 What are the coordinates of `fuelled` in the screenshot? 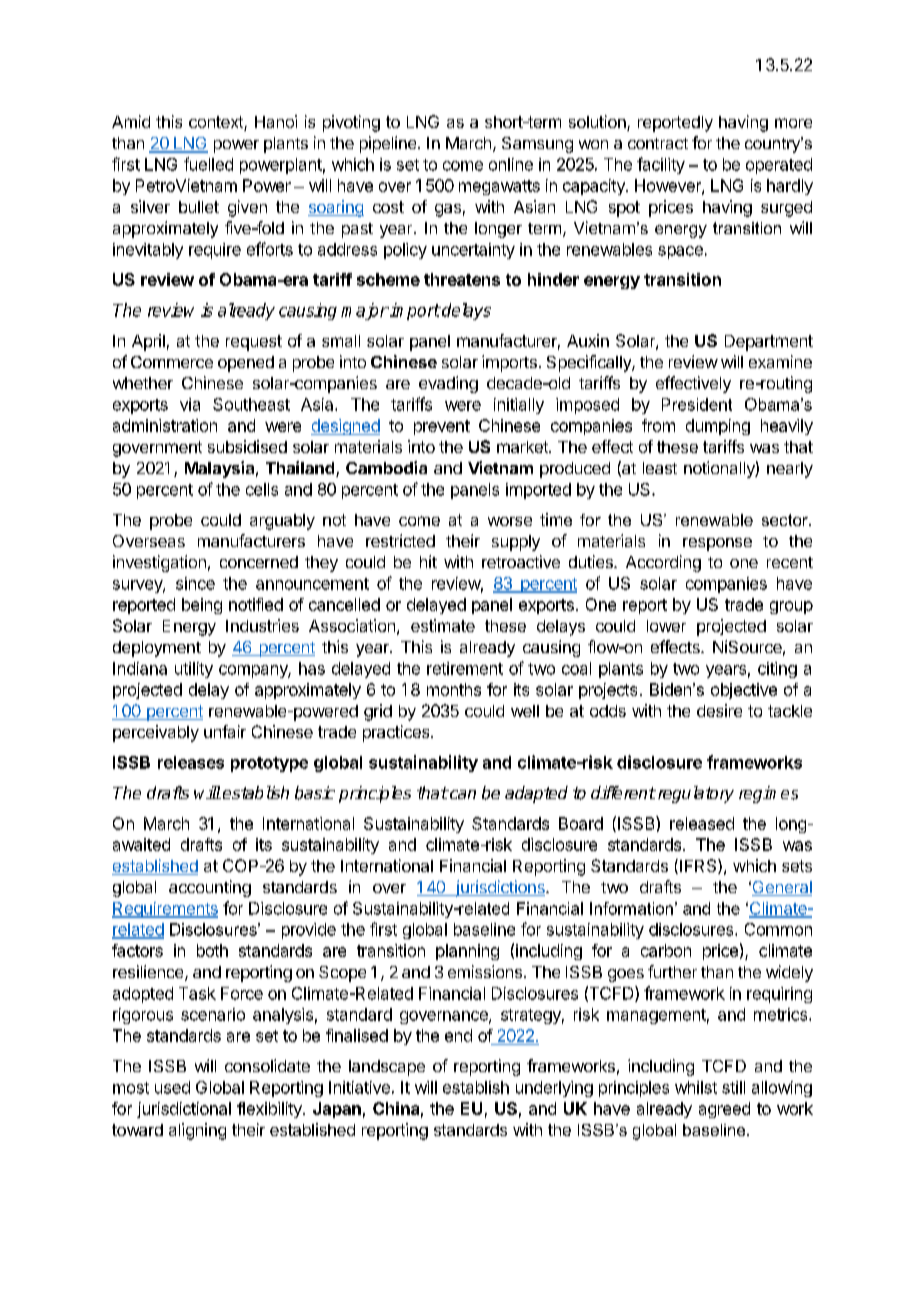 It's located at (208, 164).
